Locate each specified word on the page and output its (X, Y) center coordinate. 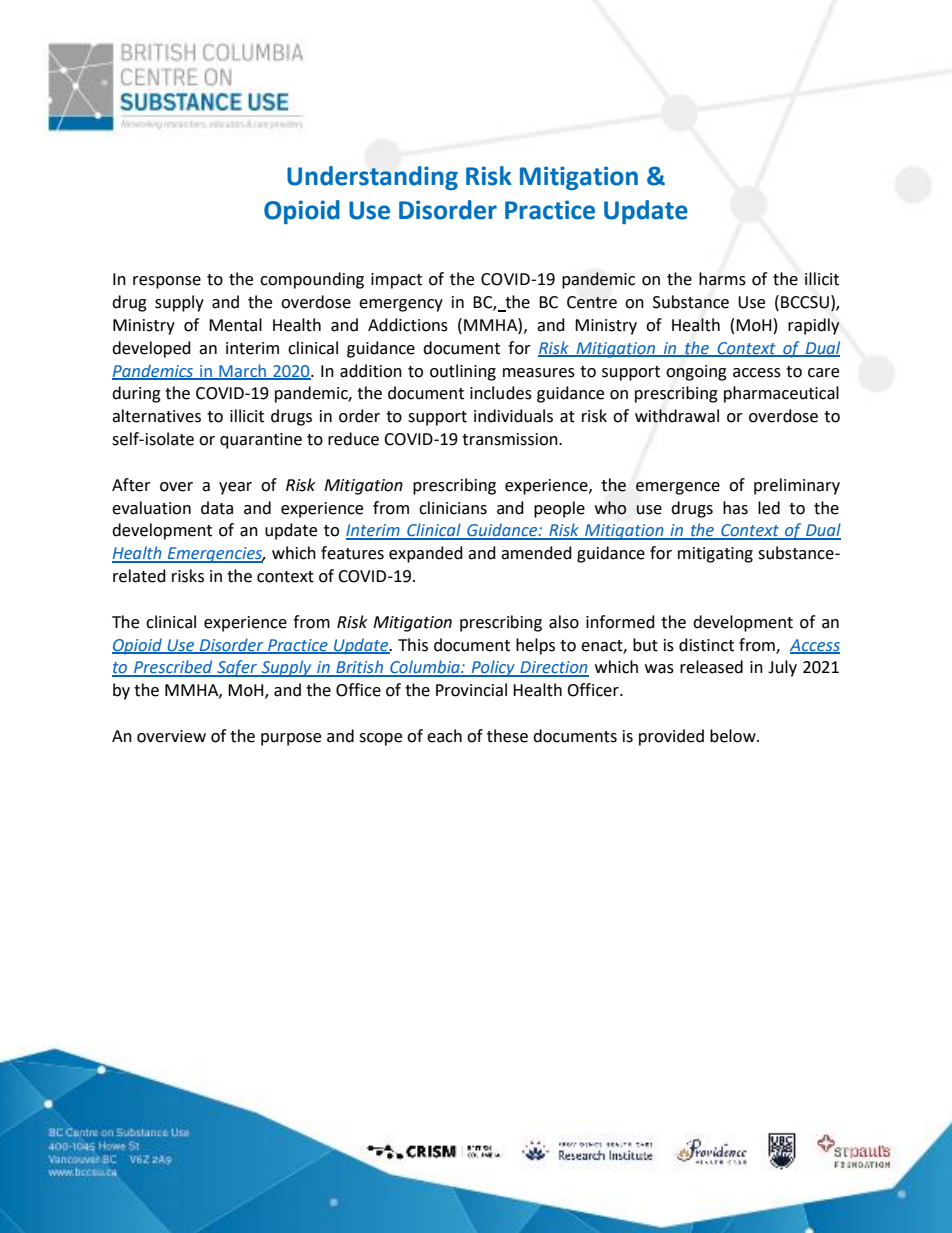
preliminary (797, 486)
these (507, 736)
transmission (511, 439)
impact (396, 281)
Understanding (372, 178)
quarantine (261, 441)
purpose (291, 739)
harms (722, 279)
